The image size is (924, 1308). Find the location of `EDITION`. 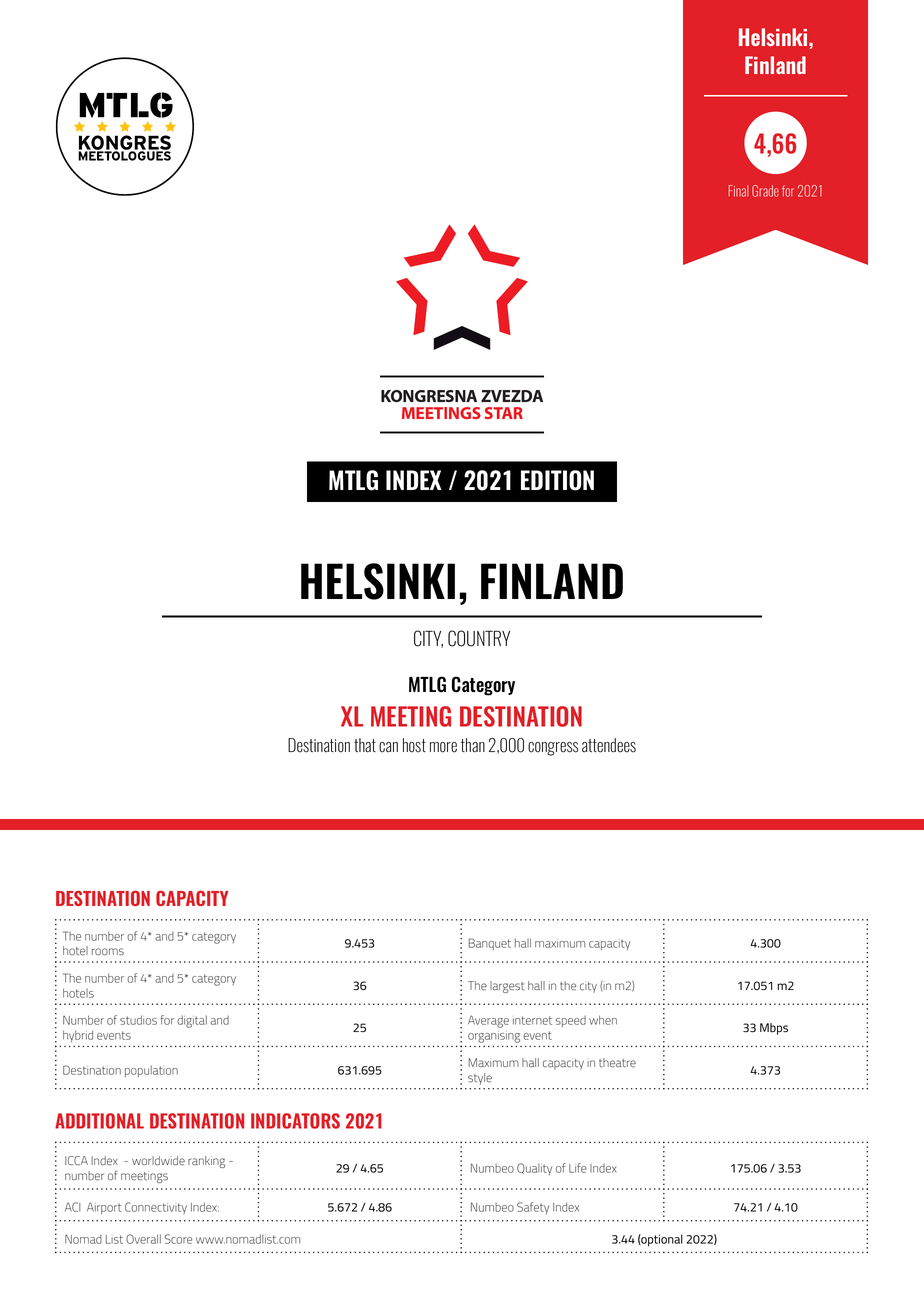

EDITION is located at coordinates (557, 480).
